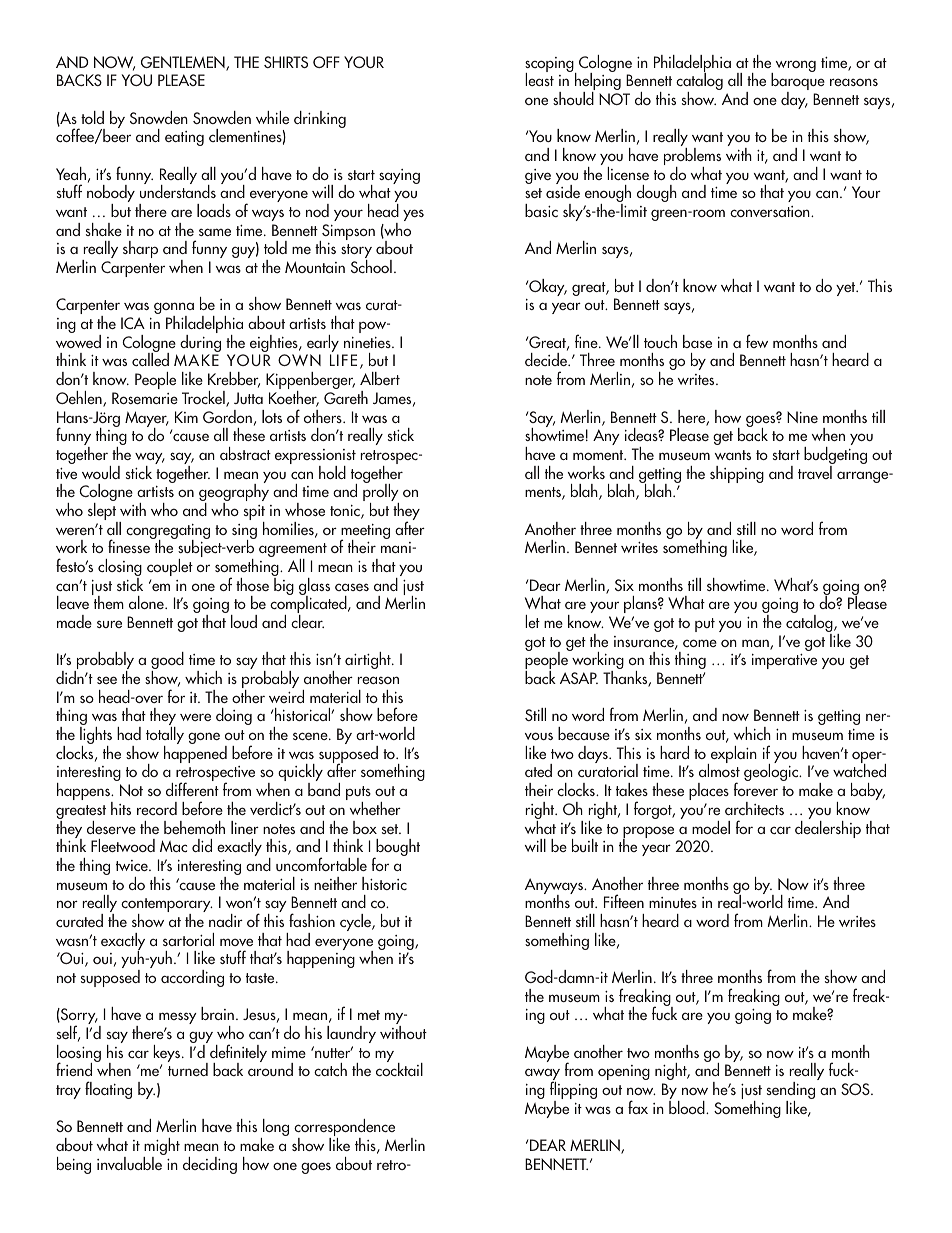  Describe the element at coordinates (168, 533) in the screenshot. I see `congregating` at that location.
